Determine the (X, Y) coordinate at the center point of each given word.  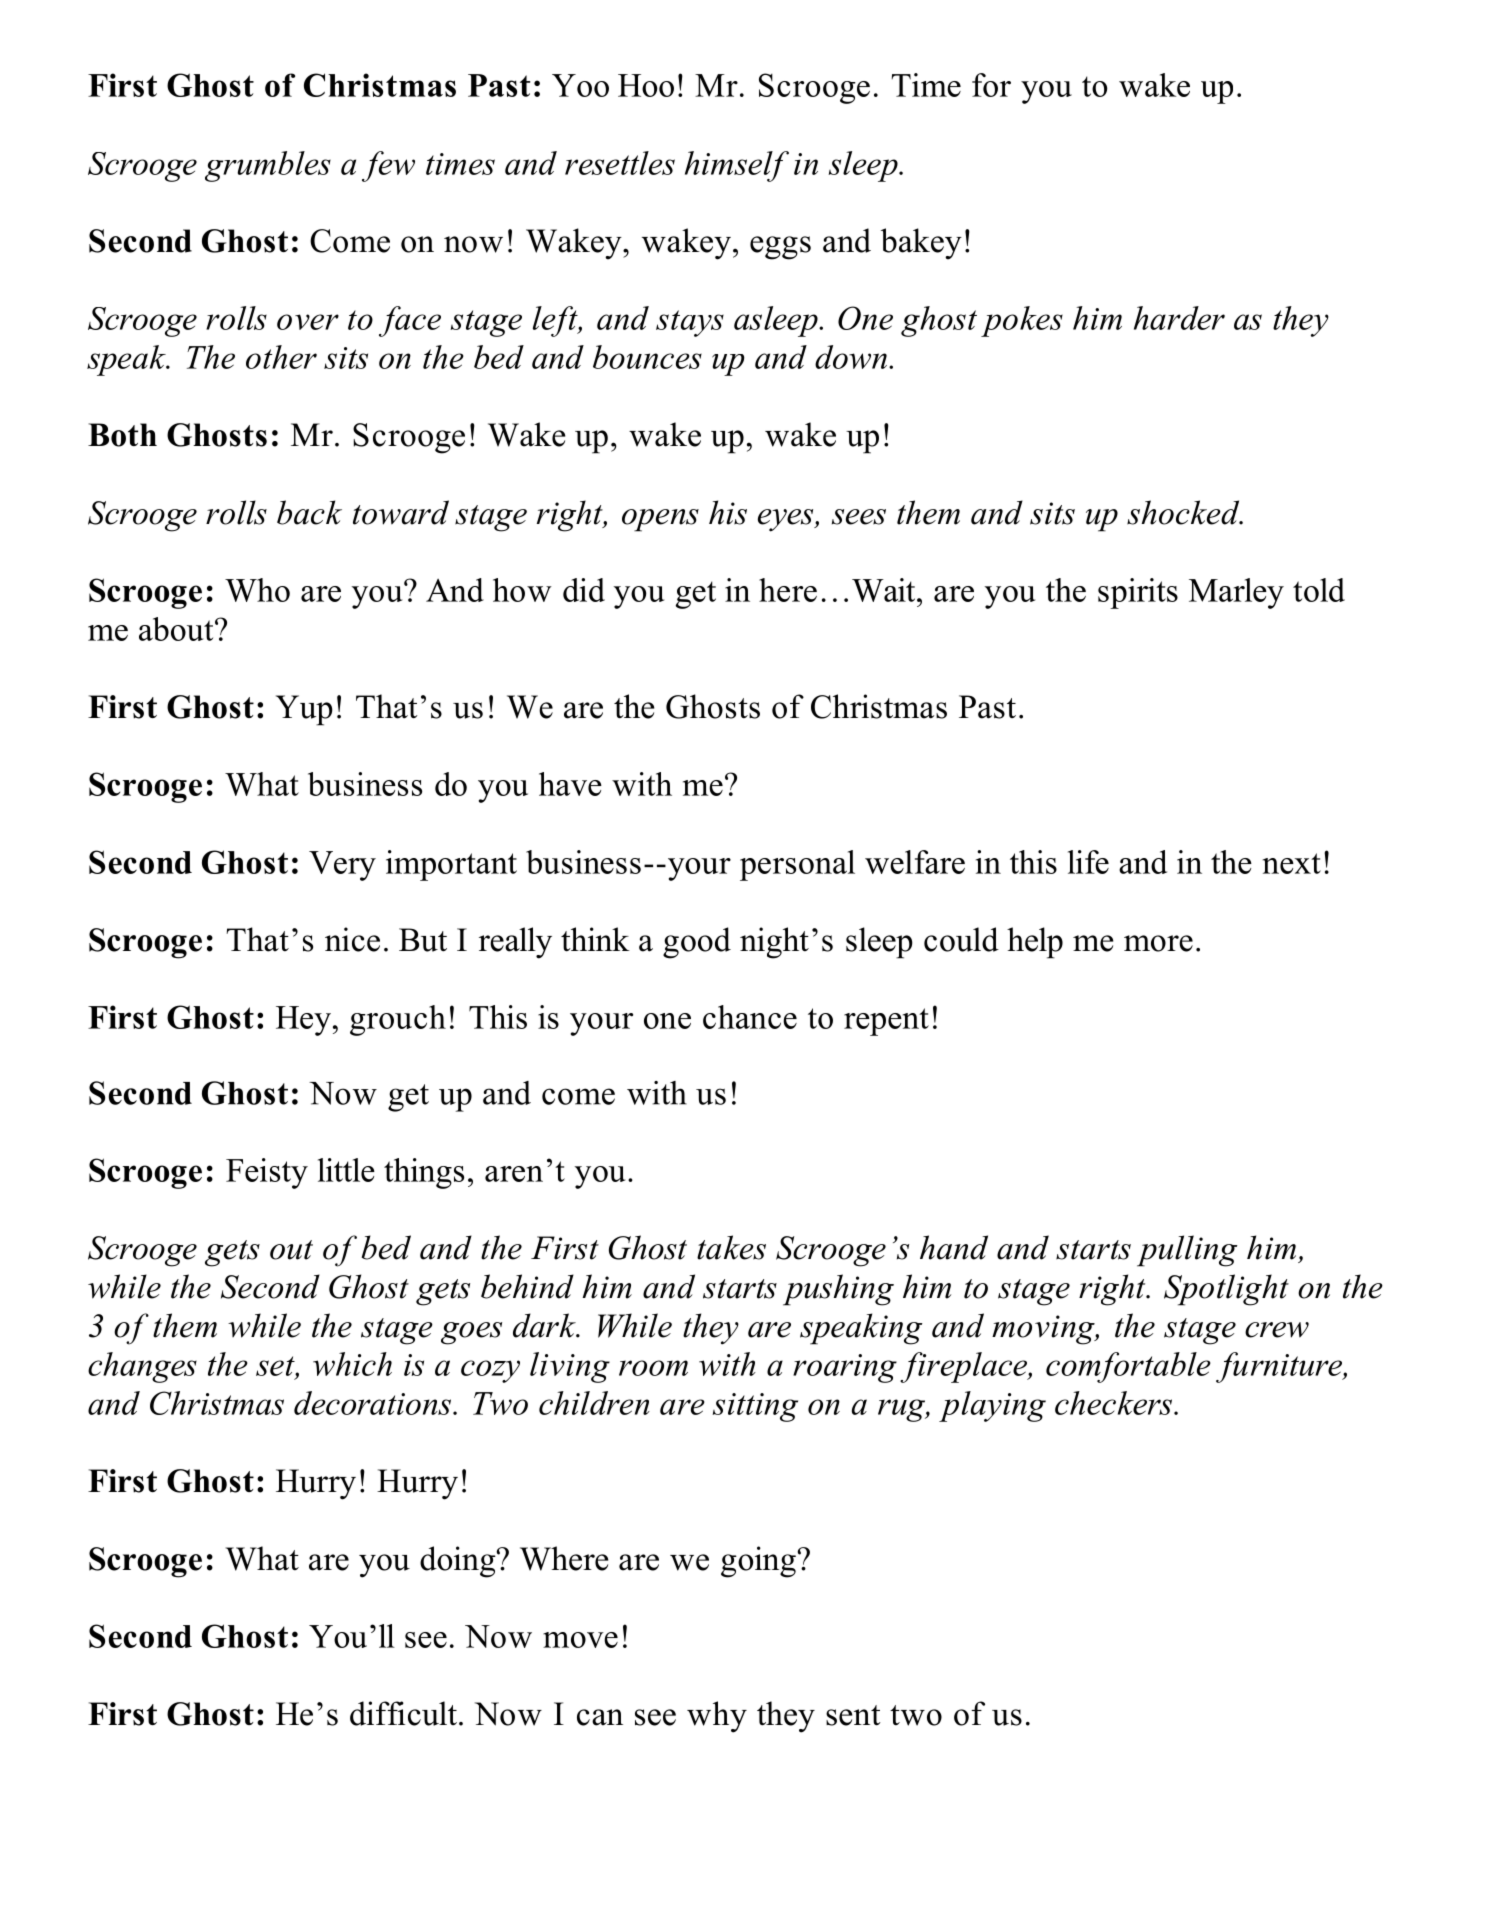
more (1158, 943)
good (697, 943)
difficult (403, 1713)
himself (737, 166)
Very (342, 866)
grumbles (268, 166)
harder (1179, 318)
